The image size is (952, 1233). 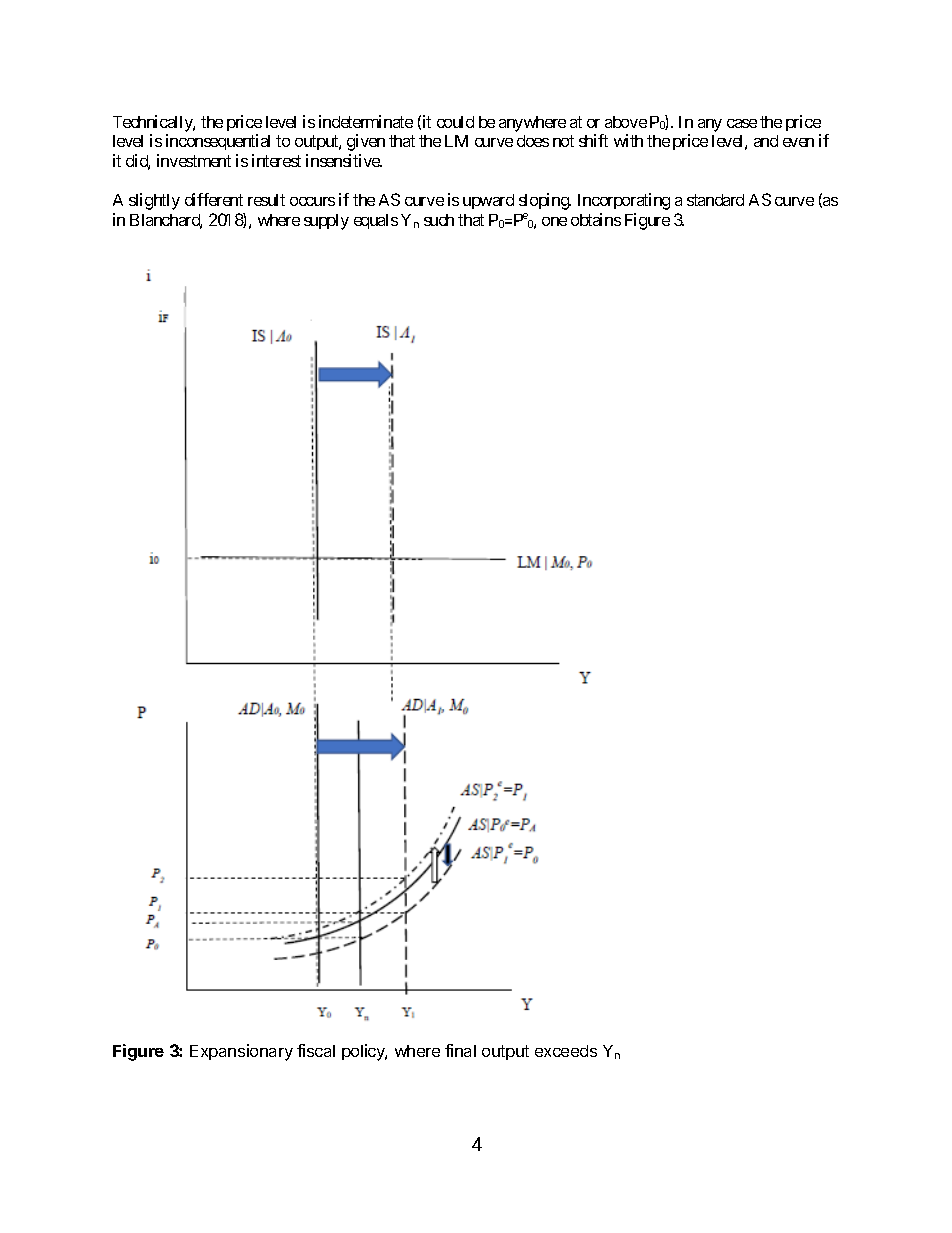 I want to click on standard, so click(x=715, y=200).
